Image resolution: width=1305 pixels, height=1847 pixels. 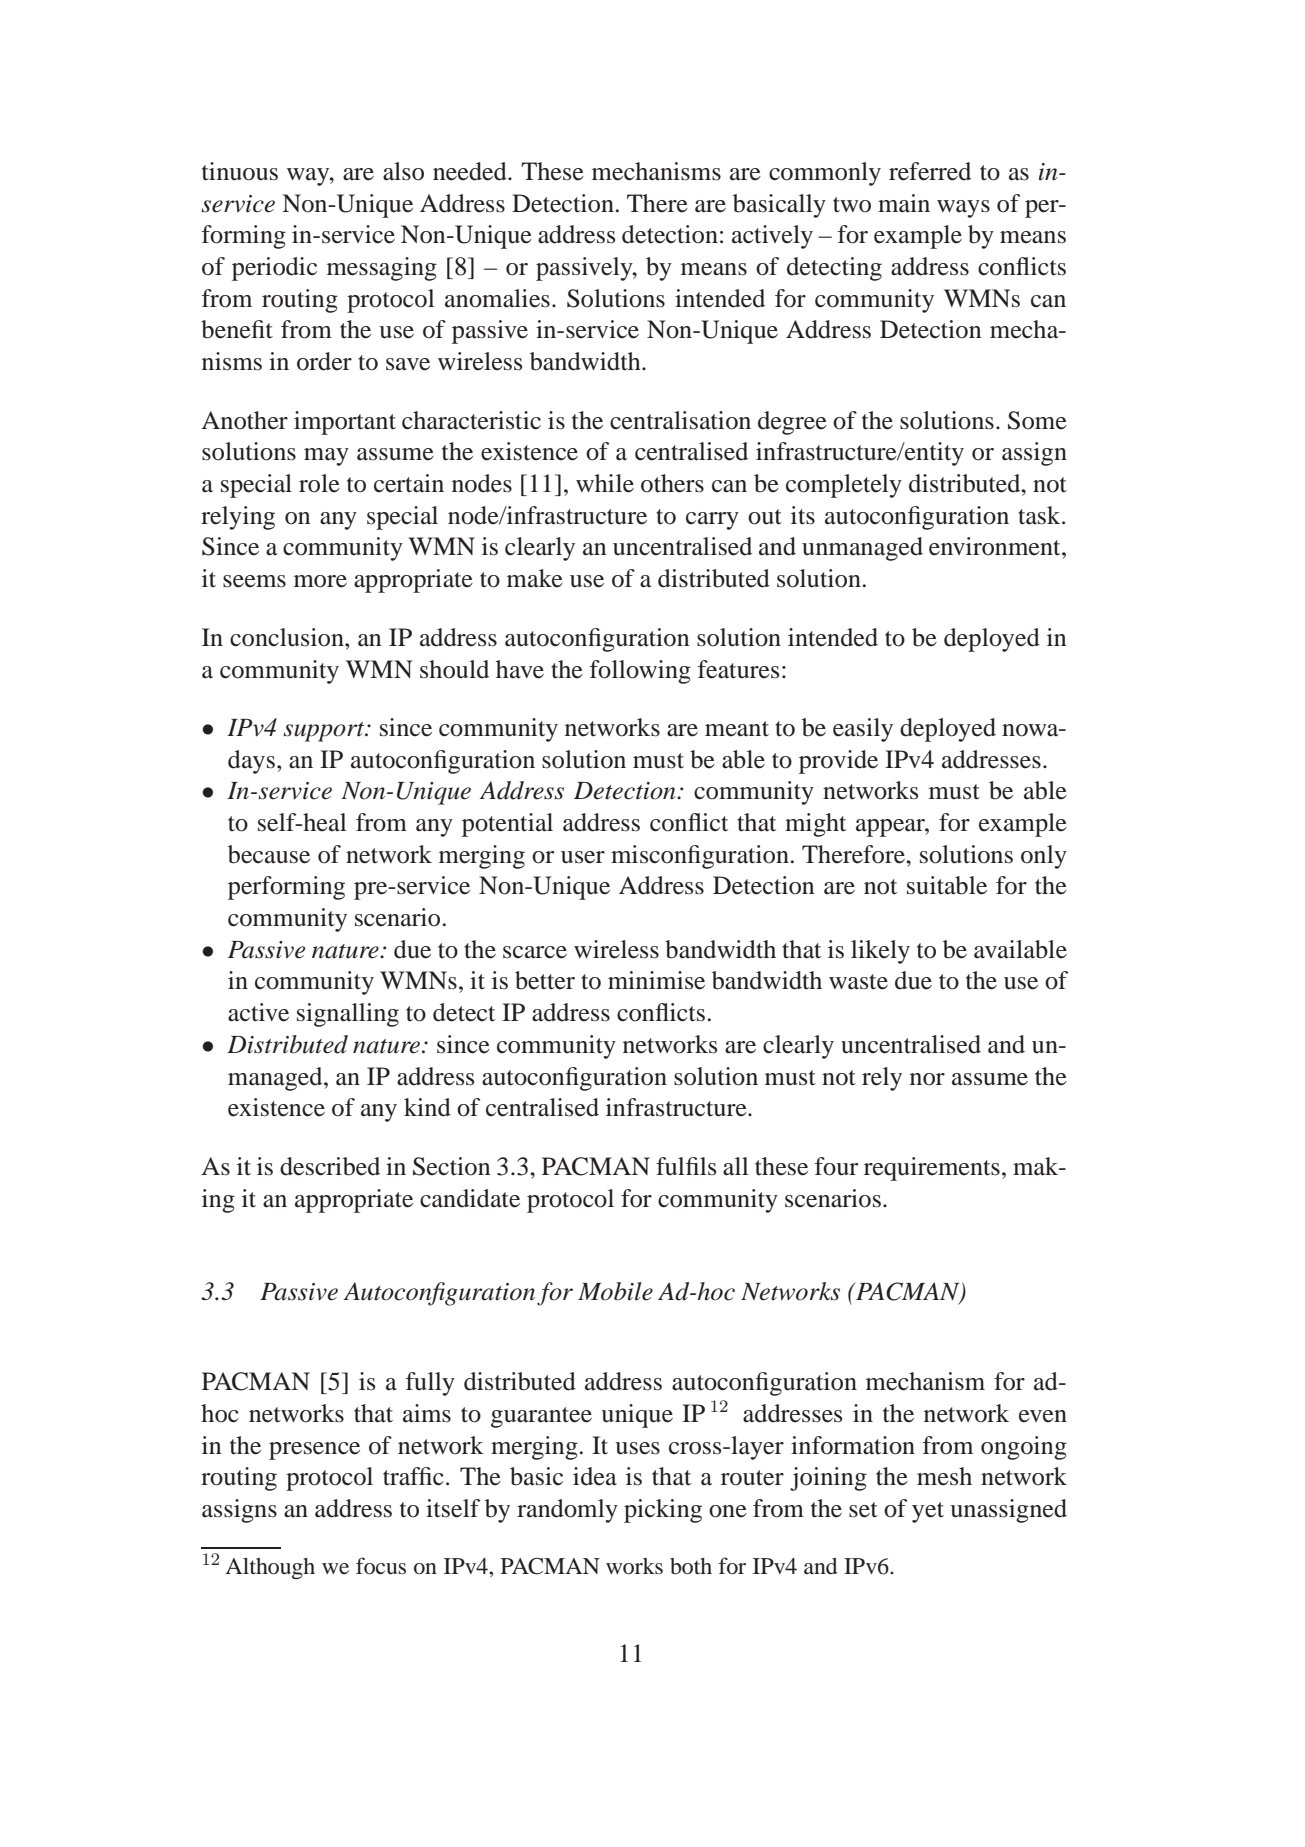 I want to click on messaging, so click(x=382, y=269).
